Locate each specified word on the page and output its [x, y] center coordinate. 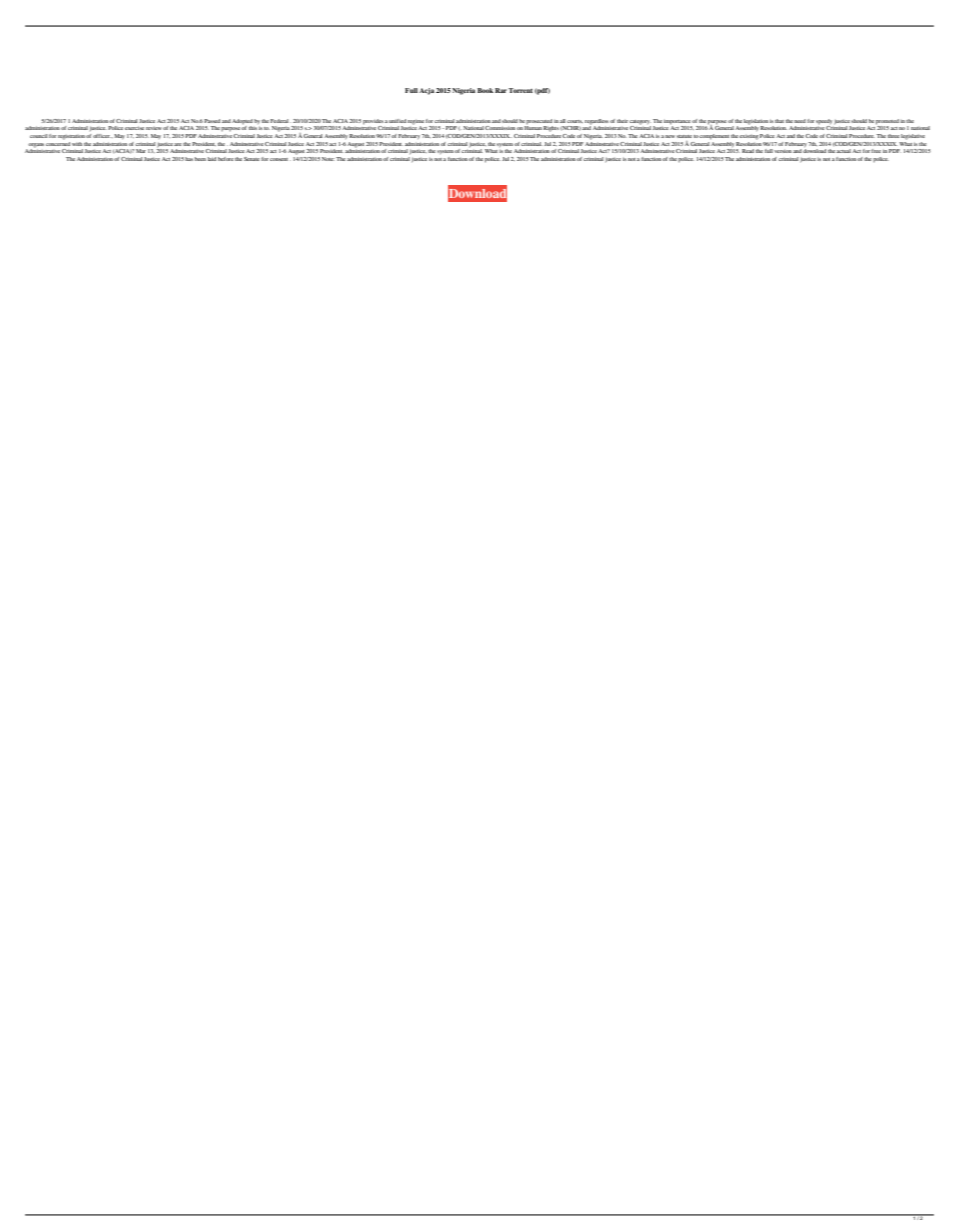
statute [684, 136]
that [779, 121]
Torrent [520, 90]
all [563, 121]
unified [397, 121]
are [178, 144]
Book [485, 90]
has [189, 159]
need [800, 121]
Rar [502, 90]
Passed [212, 121]
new [670, 136]
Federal [280, 121]
